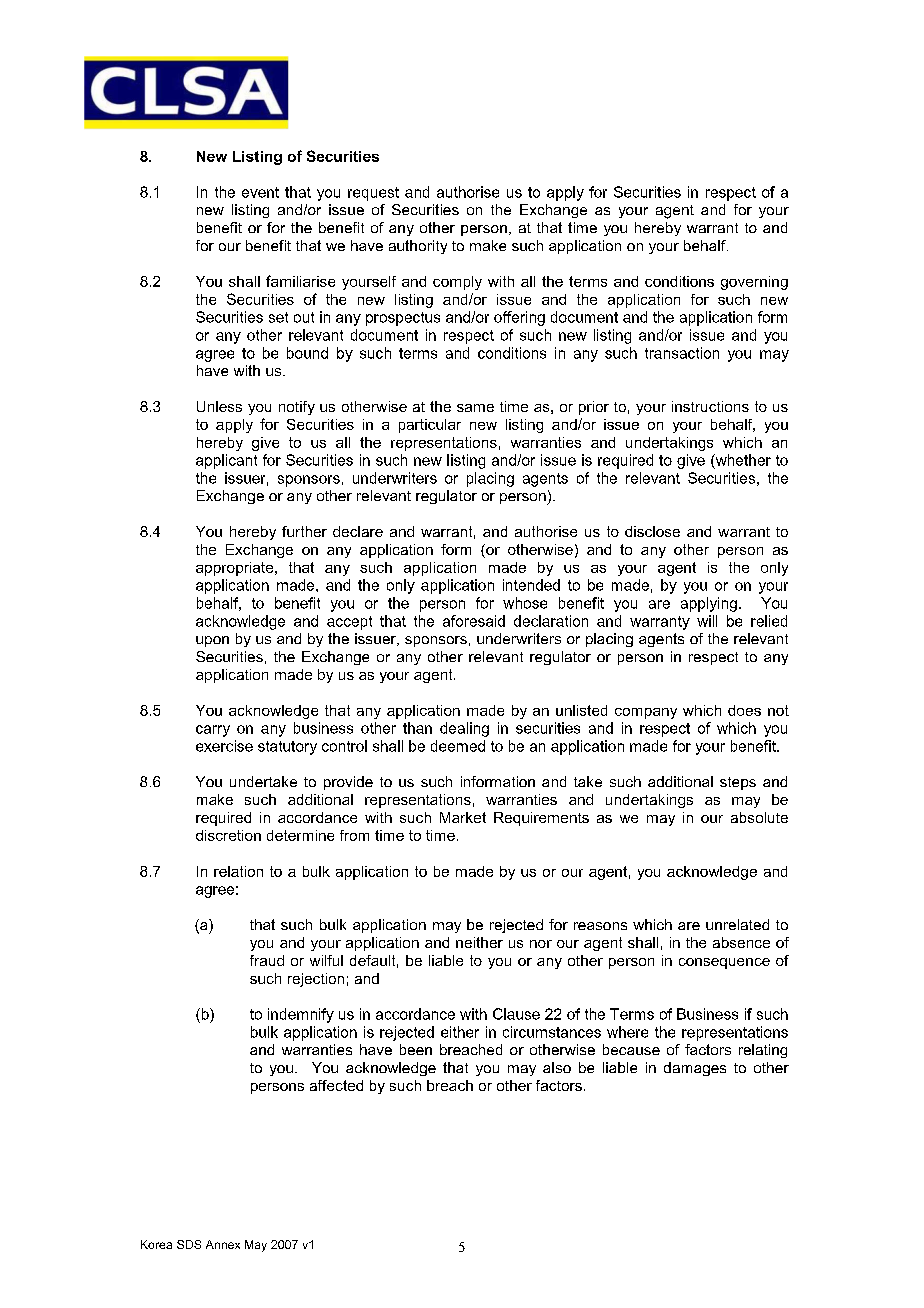 The image size is (924, 1308). Describe the element at coordinates (652, 531) in the screenshot. I see `disclose` at that location.
